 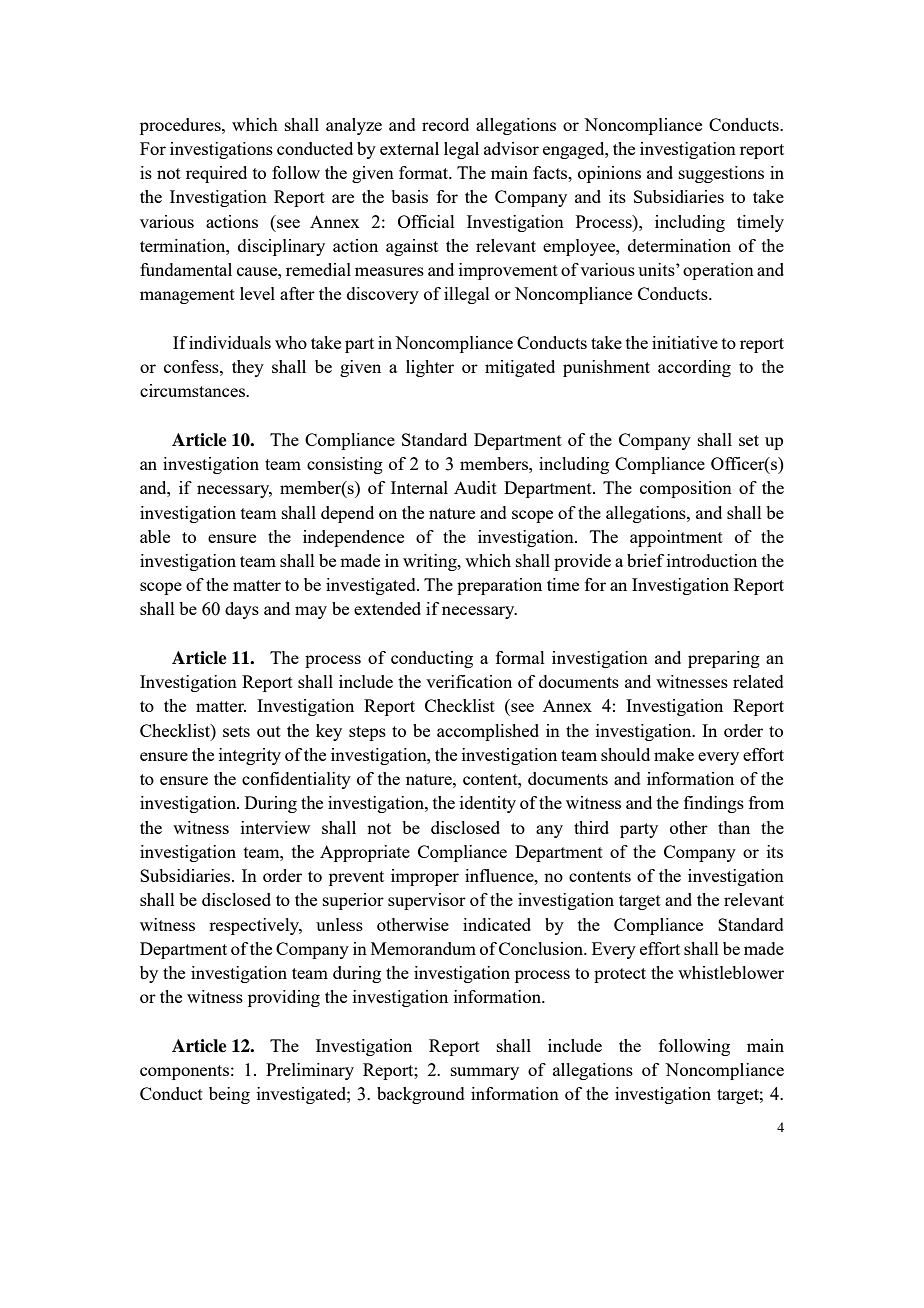 What do you see at coordinates (721, 174) in the image?
I see `suggestions` at bounding box center [721, 174].
